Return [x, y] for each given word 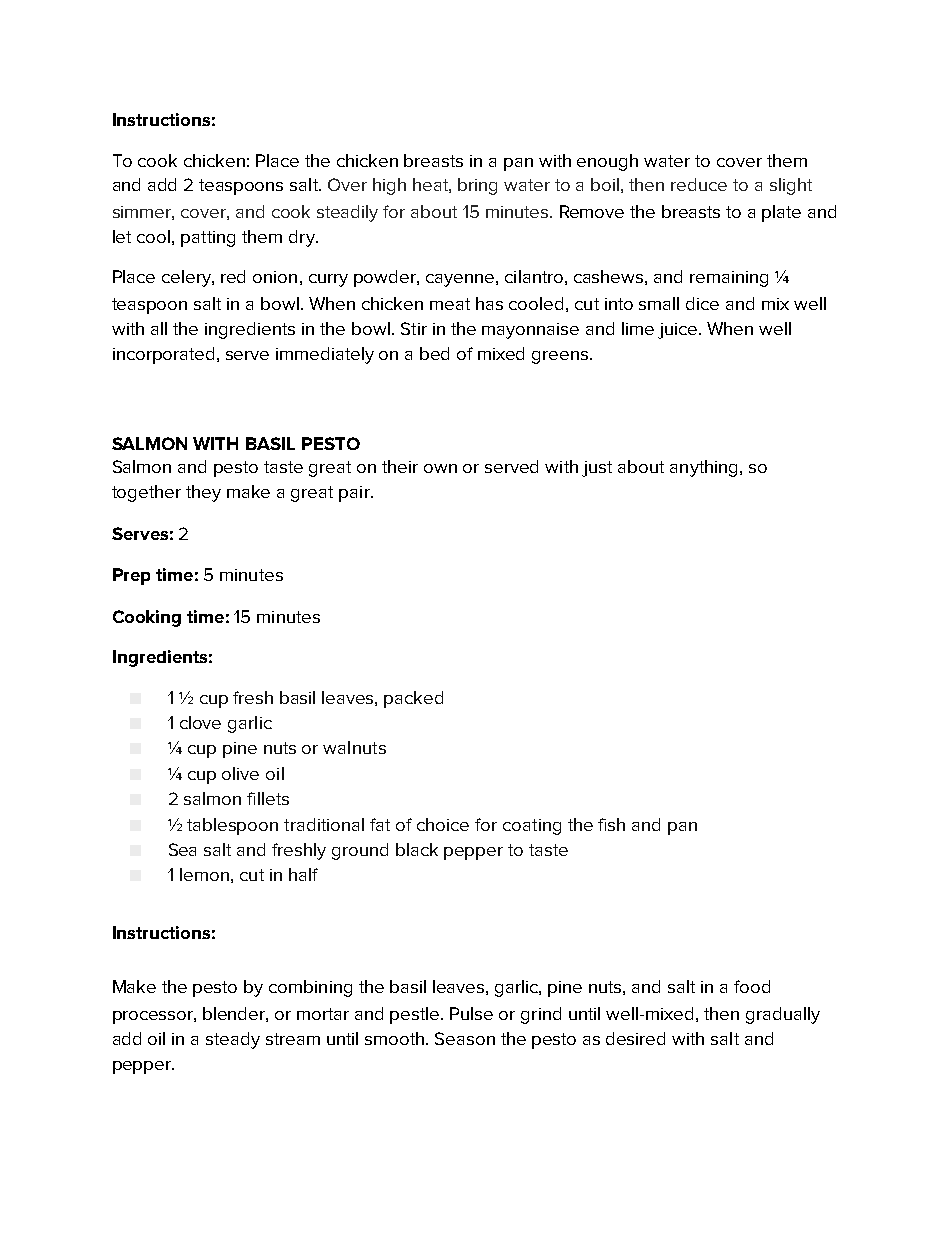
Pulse [471, 1013]
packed [413, 699]
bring [477, 186]
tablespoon [232, 826]
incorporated [165, 355]
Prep [131, 576]
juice [679, 331]
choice [443, 824]
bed [434, 353]
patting [208, 239]
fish [611, 824]
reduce [699, 184]
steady [233, 1040]
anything [705, 468]
